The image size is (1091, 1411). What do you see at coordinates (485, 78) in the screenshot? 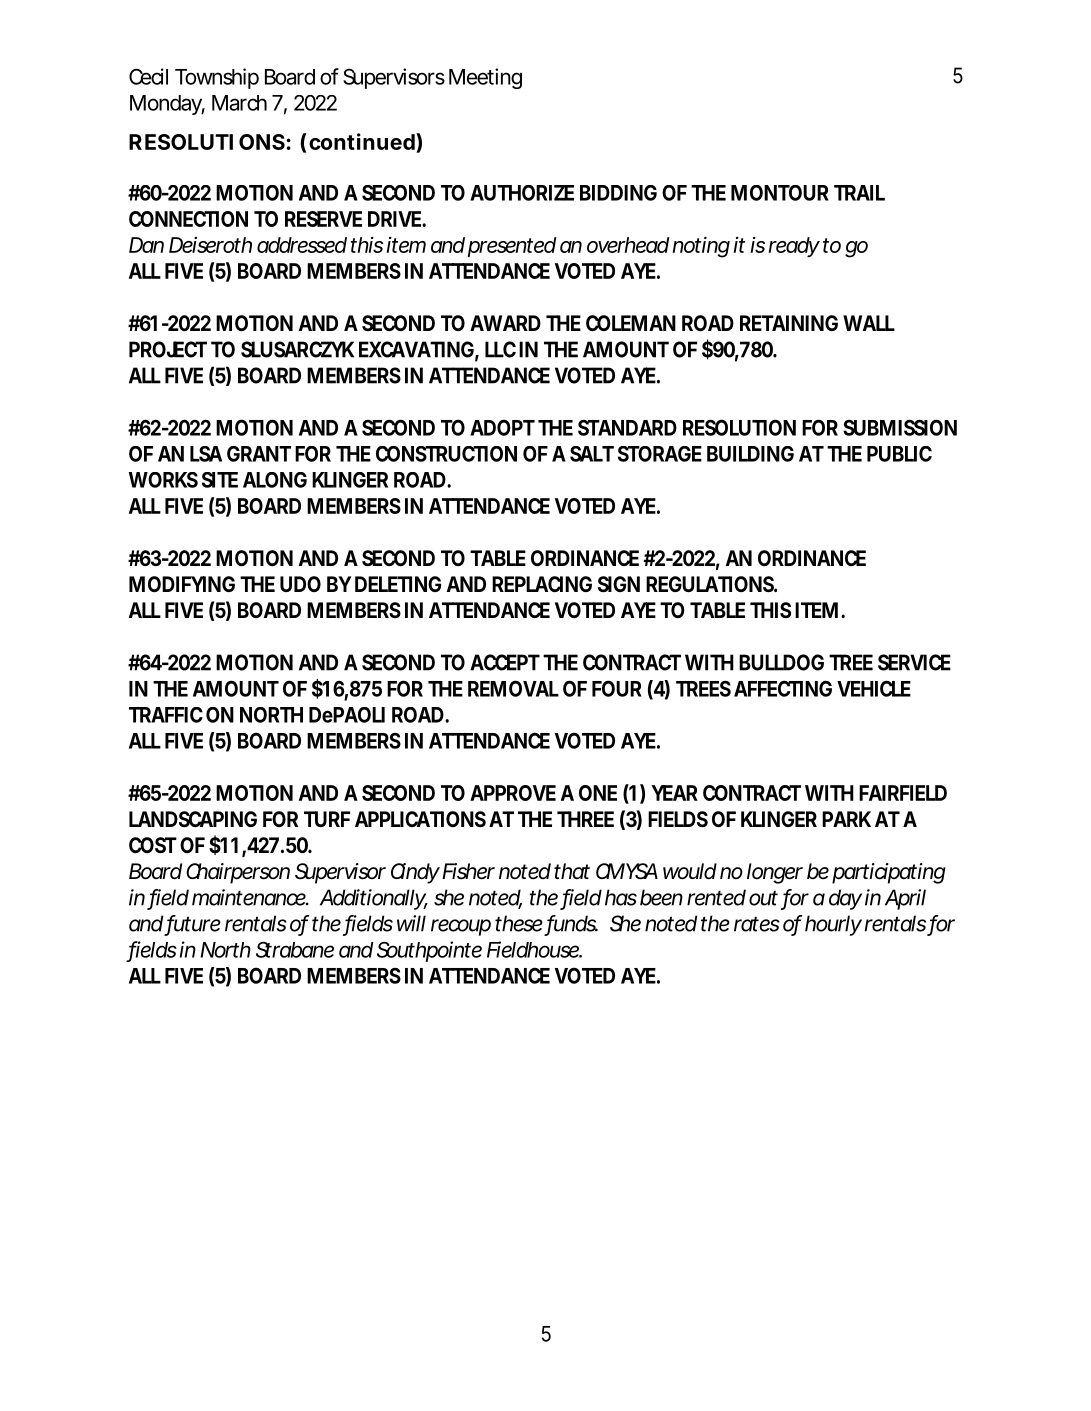
I see `Meeting` at bounding box center [485, 78].
